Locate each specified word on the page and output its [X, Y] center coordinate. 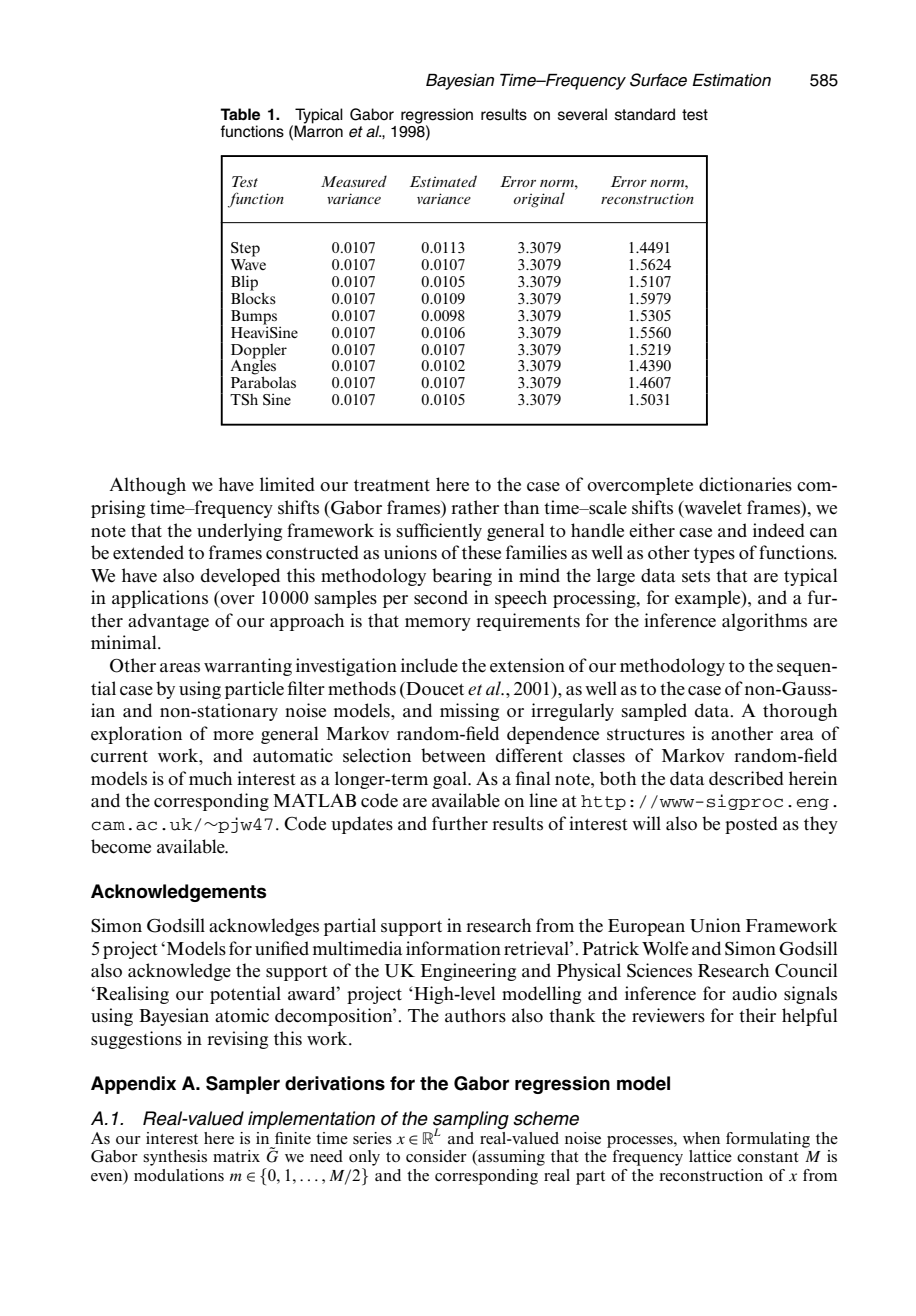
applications [160, 599]
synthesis [175, 1158]
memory [438, 624]
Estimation [731, 80]
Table [240, 114]
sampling [471, 1121]
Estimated [443, 181]
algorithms [764, 622]
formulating [768, 1140]
